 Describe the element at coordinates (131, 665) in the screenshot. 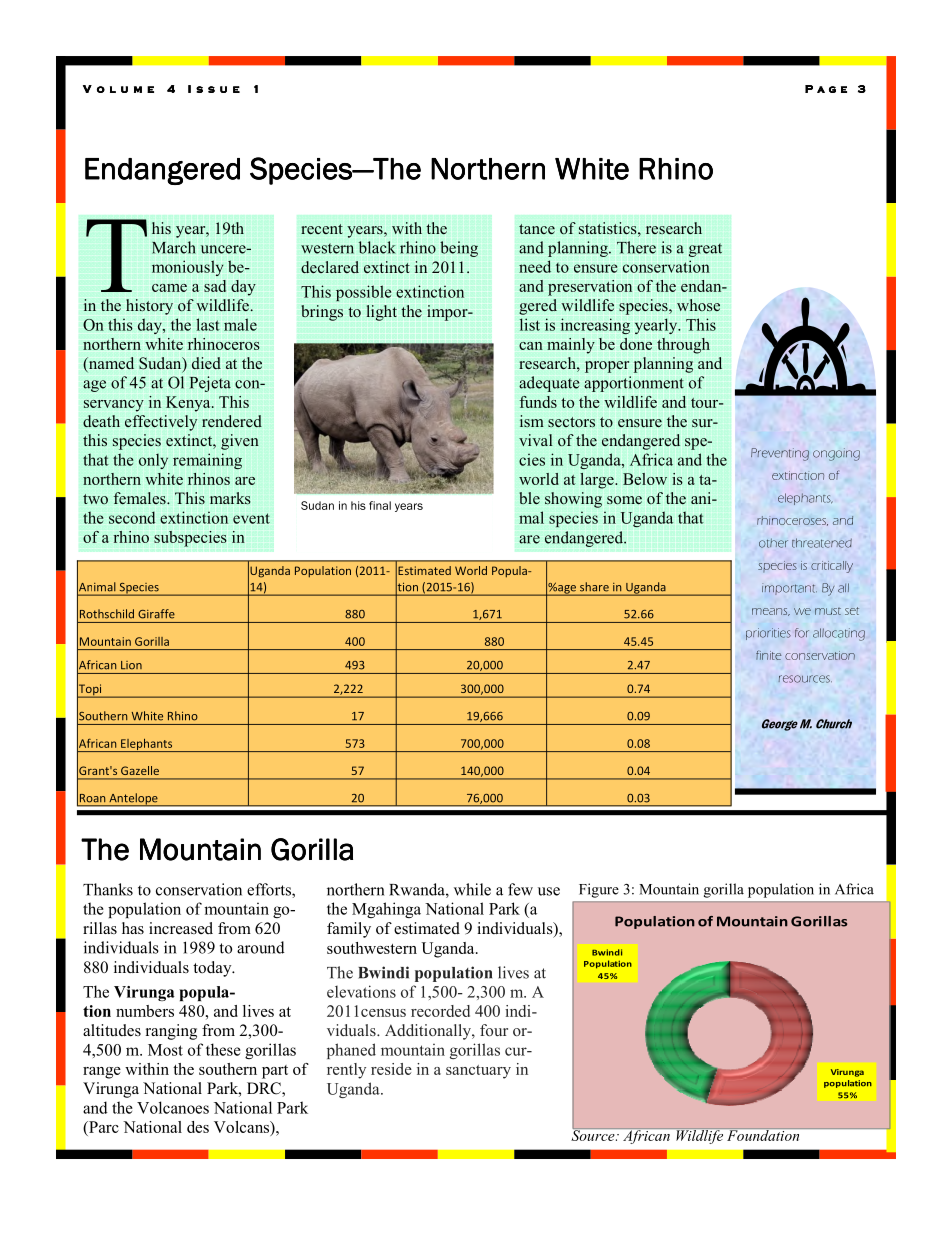

I see `Lion` at that location.
